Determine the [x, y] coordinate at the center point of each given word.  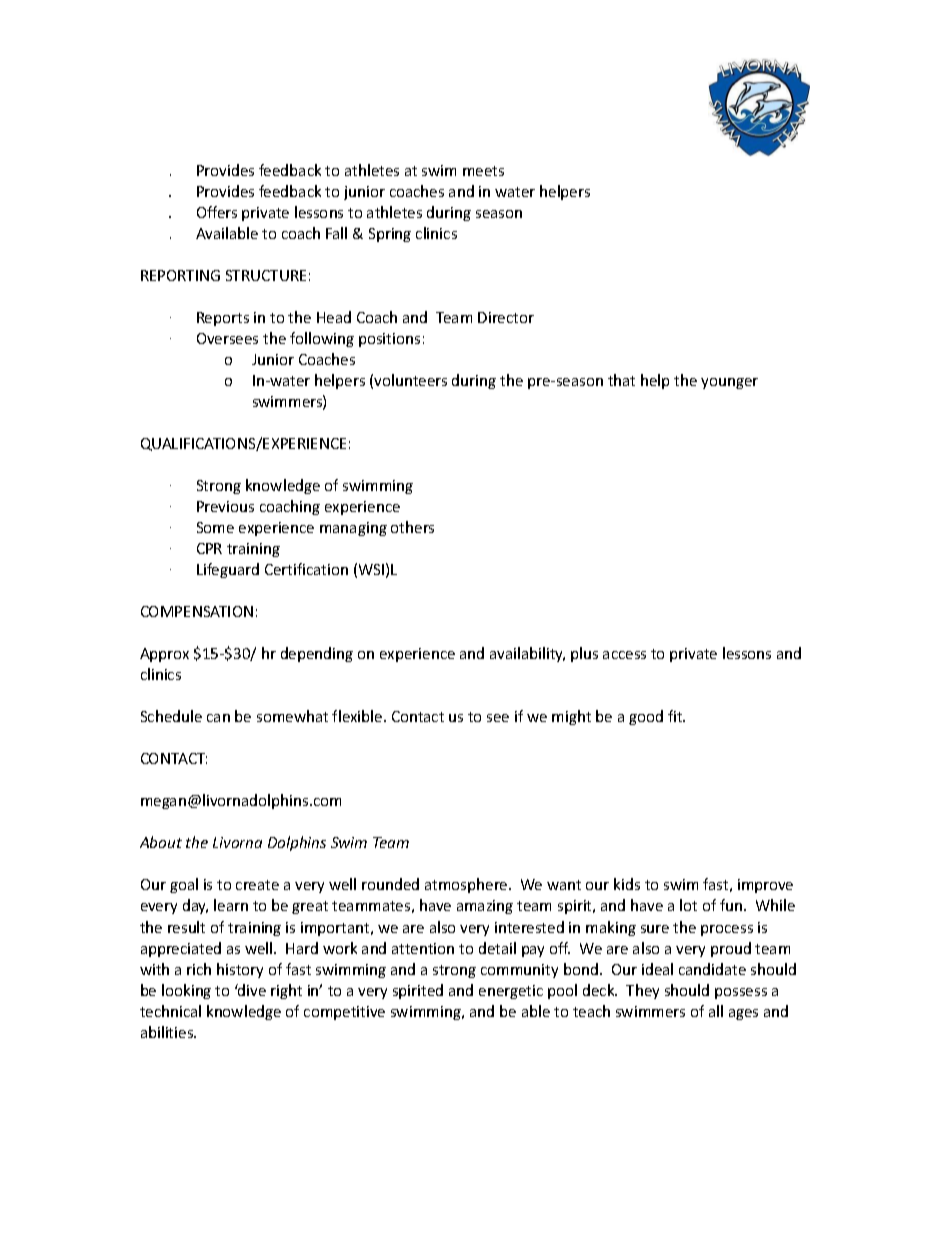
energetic [511, 992]
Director [506, 317]
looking [186, 991]
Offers [217, 212]
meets [483, 171]
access [624, 655]
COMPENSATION [197, 611]
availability [527, 654]
